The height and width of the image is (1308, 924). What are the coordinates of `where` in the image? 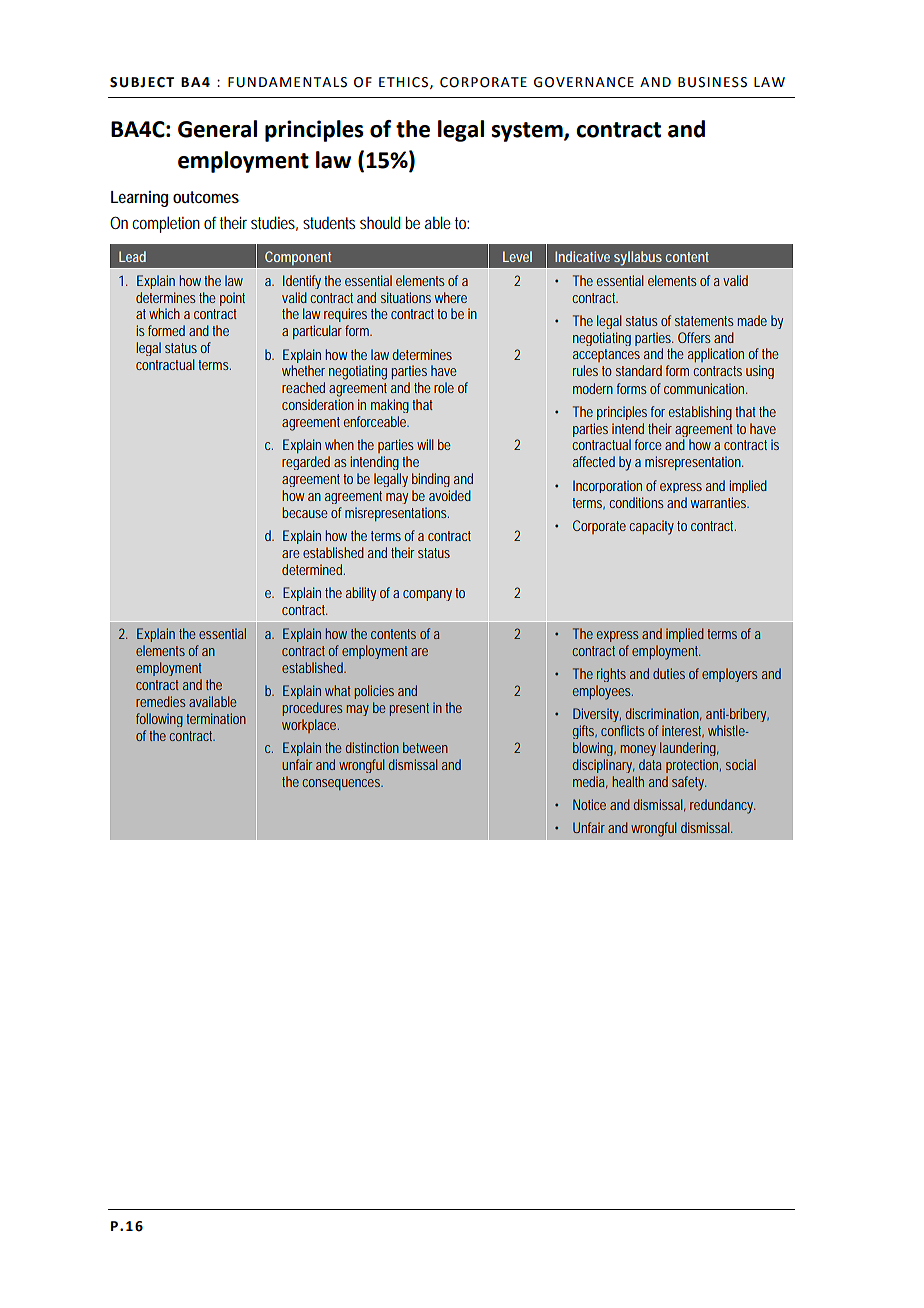 It's located at (451, 297).
